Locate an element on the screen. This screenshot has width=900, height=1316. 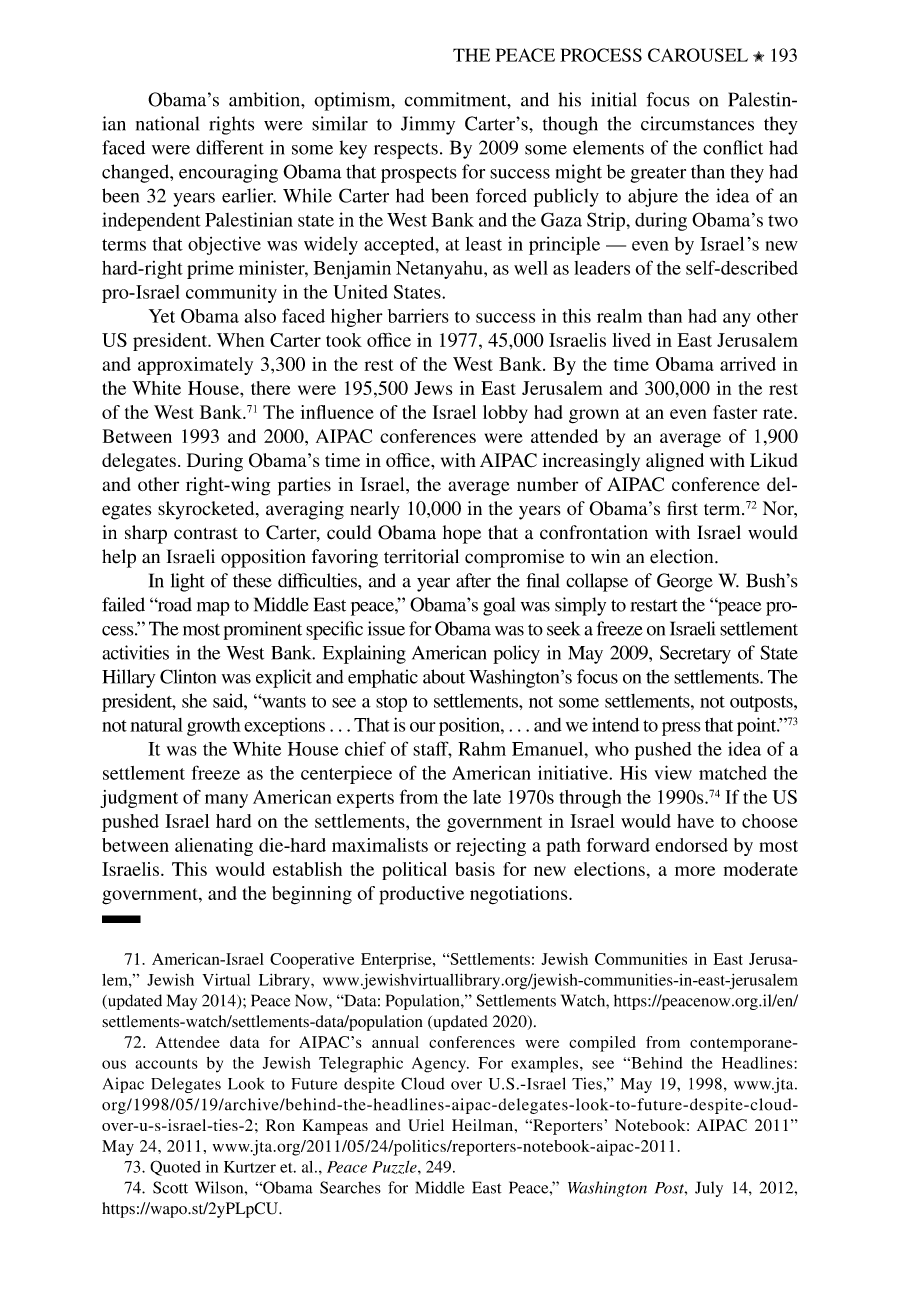
Clinton is located at coordinates (188, 676).
